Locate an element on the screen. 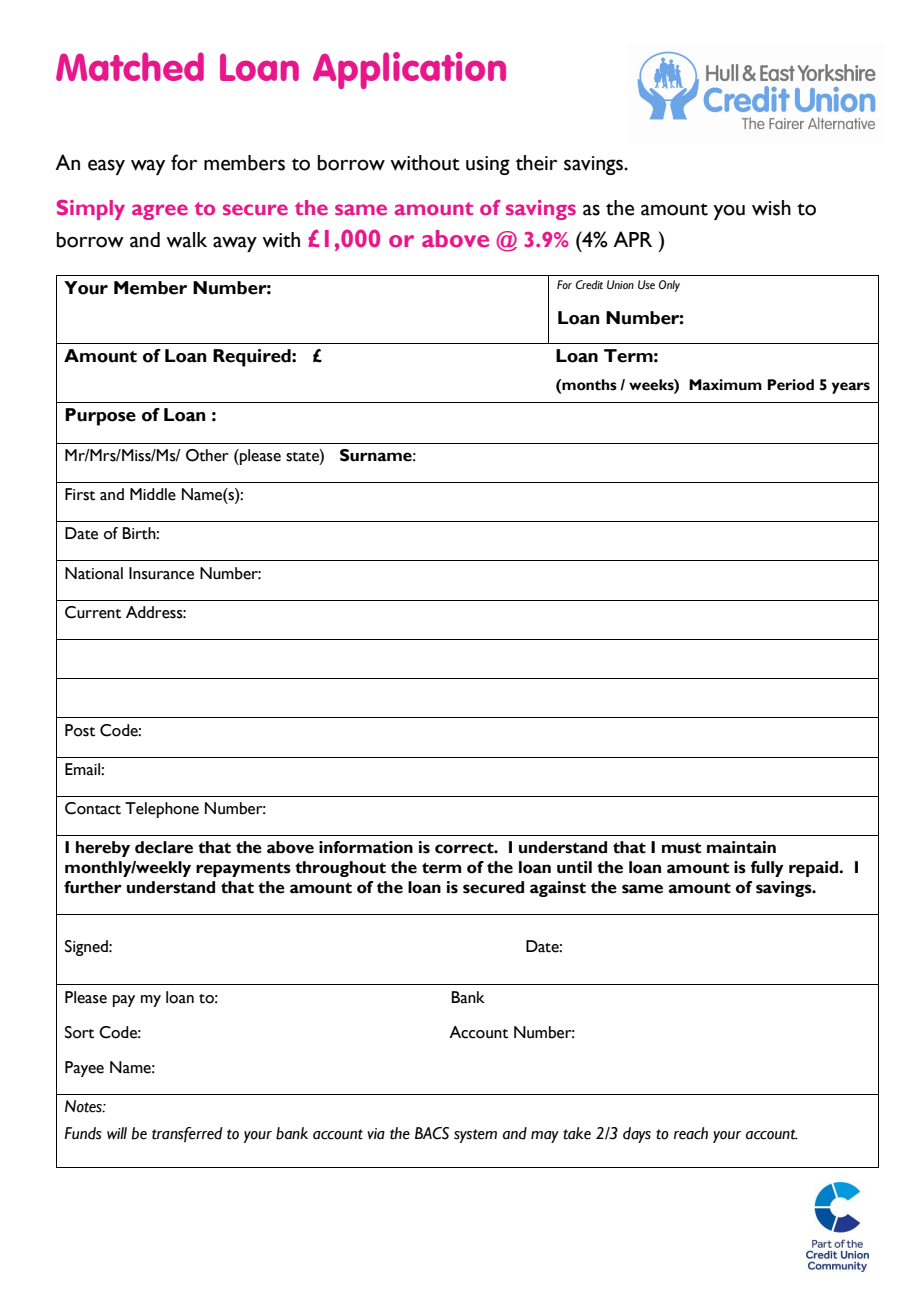  Matched is located at coordinates (130, 66).
